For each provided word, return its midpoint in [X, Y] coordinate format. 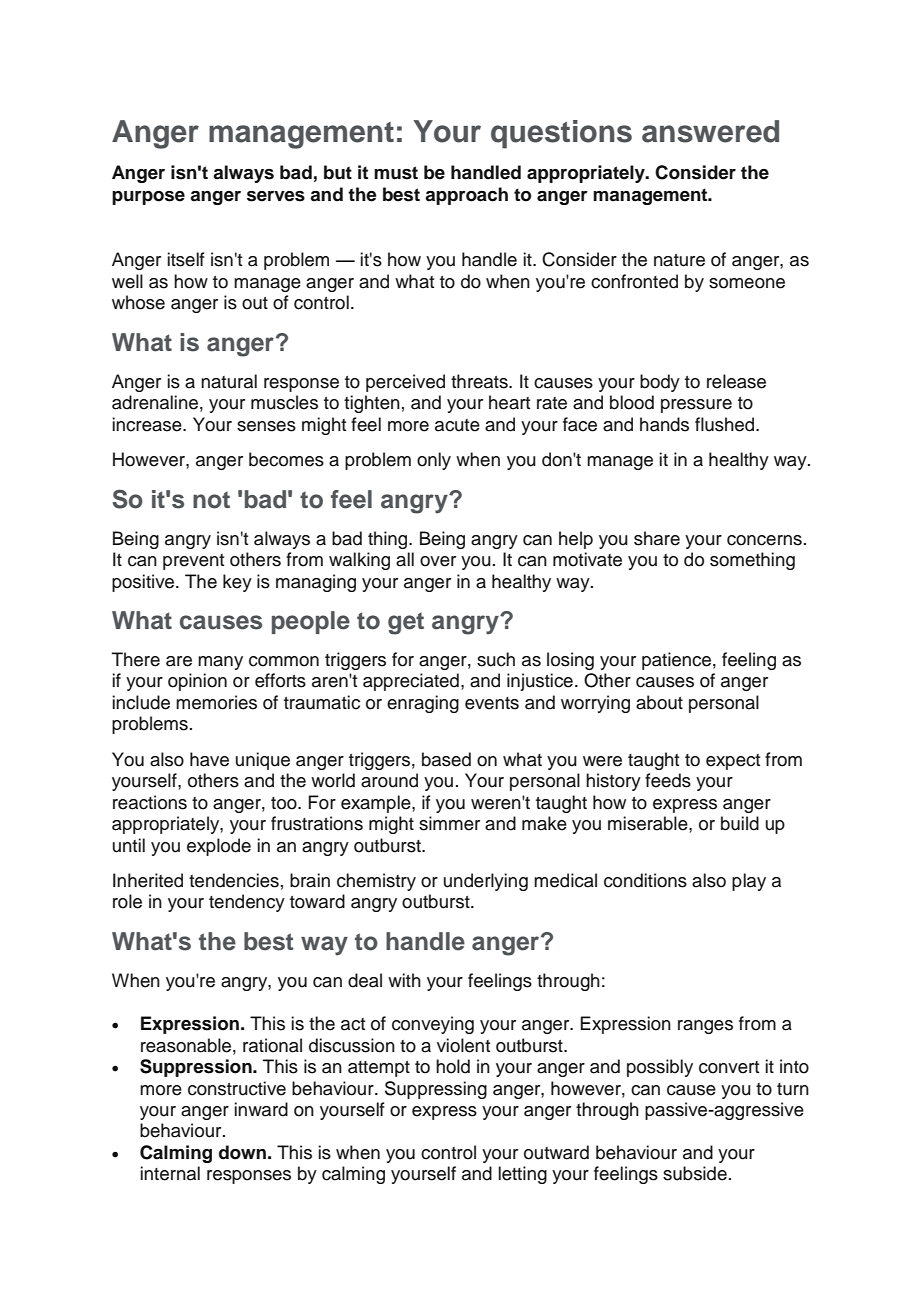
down [242, 1152]
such [496, 659]
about [659, 702]
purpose [148, 198]
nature [679, 260]
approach [466, 196]
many [220, 663]
